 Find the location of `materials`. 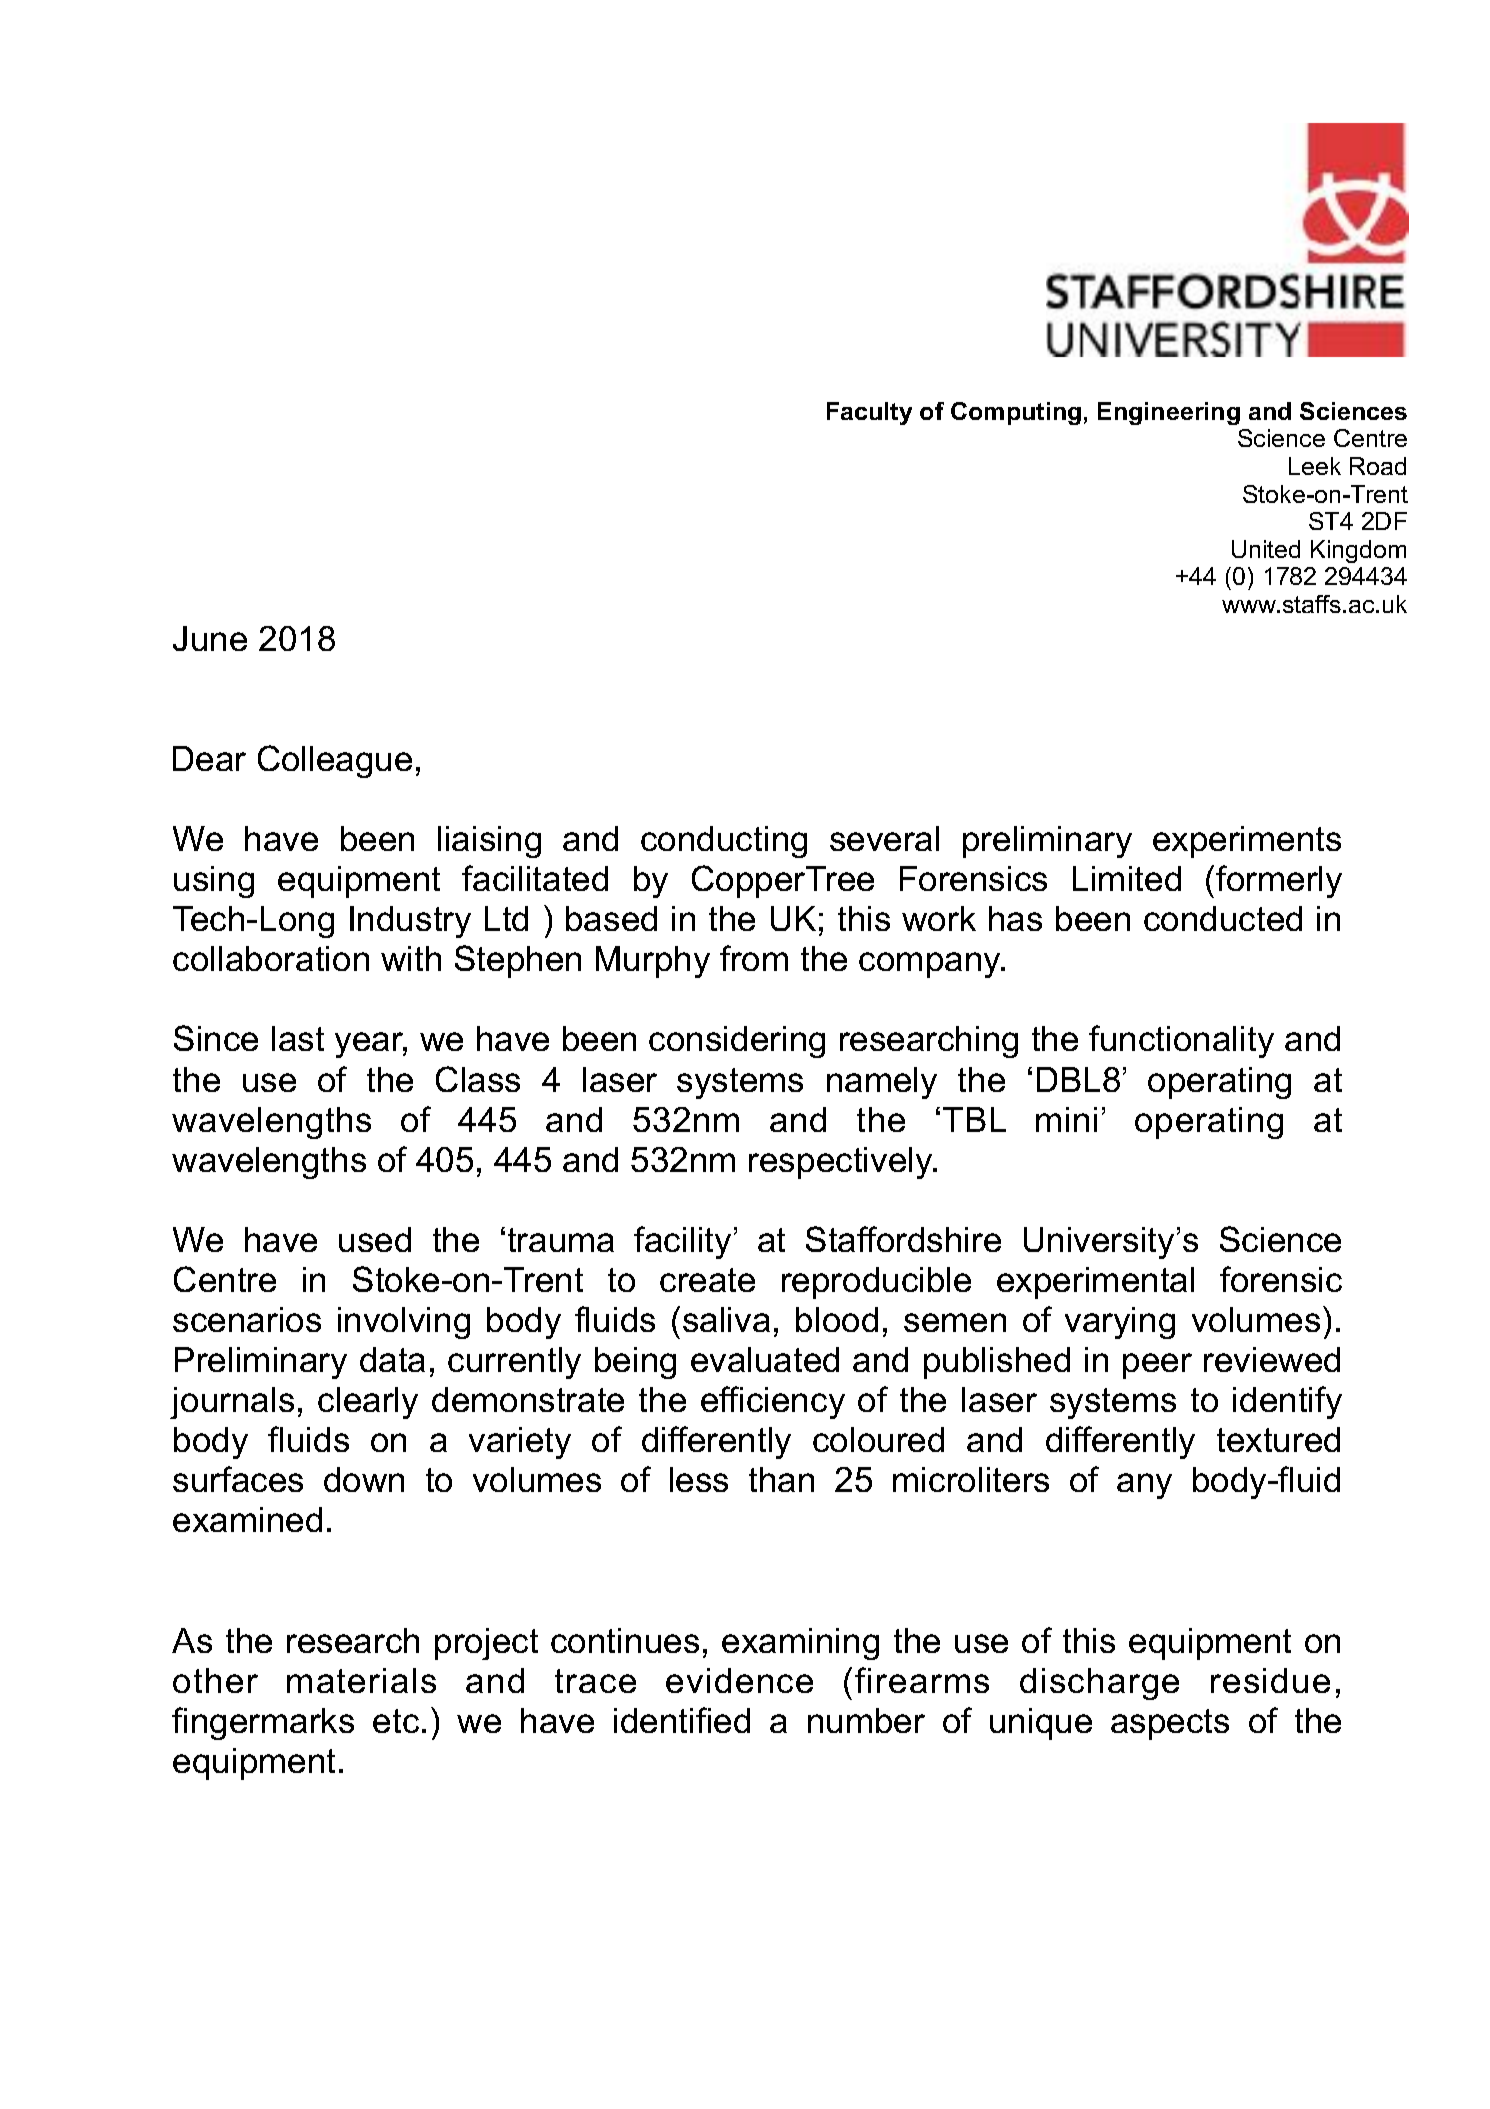

materials is located at coordinates (361, 1680).
